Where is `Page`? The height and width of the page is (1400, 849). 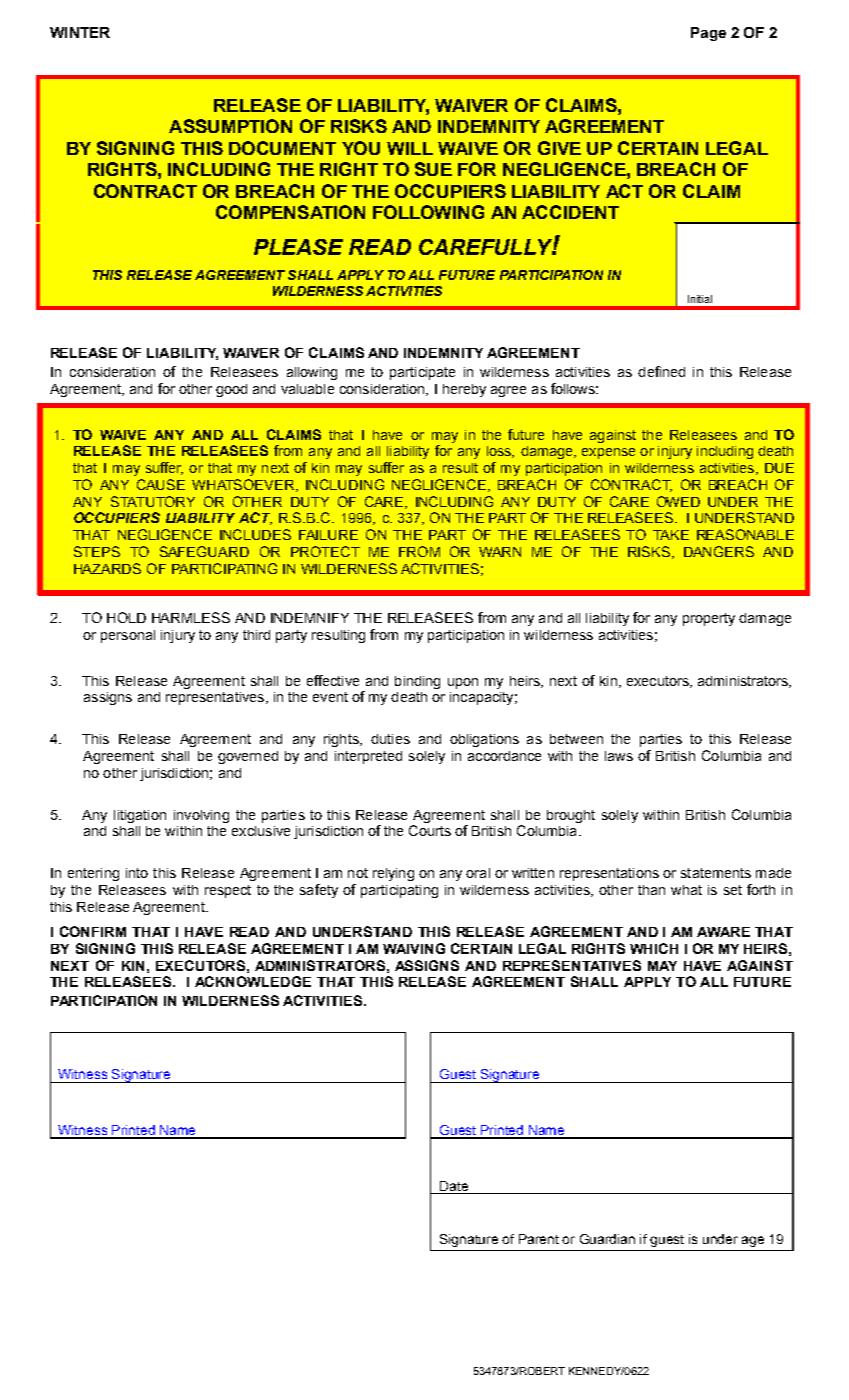
Page is located at coordinates (708, 34).
